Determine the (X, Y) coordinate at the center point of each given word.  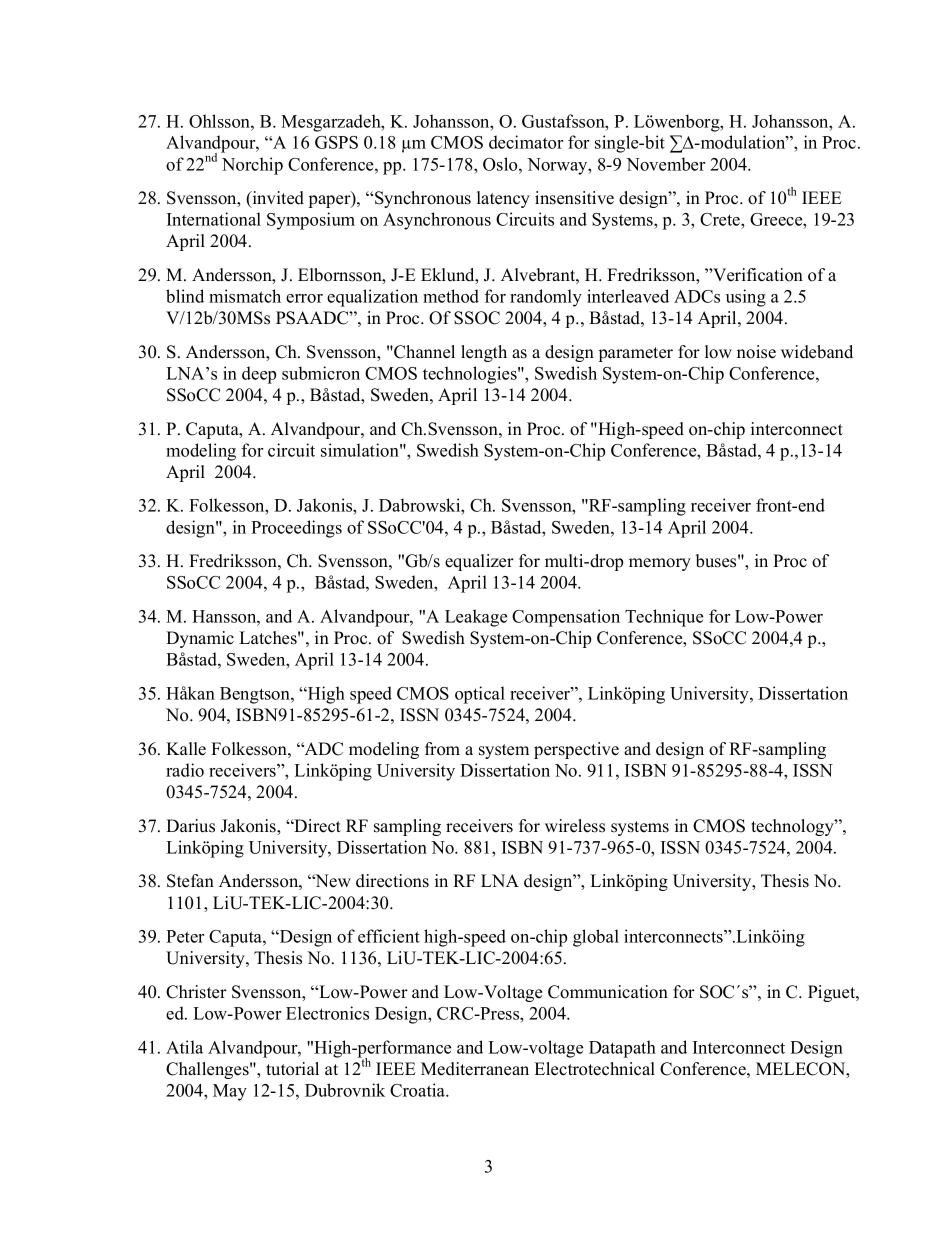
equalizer (479, 562)
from (442, 749)
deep (259, 375)
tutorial (292, 1069)
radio (185, 770)
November (665, 164)
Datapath (622, 1049)
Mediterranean (475, 1069)
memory (660, 564)
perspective (576, 750)
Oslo (501, 164)
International (214, 219)
